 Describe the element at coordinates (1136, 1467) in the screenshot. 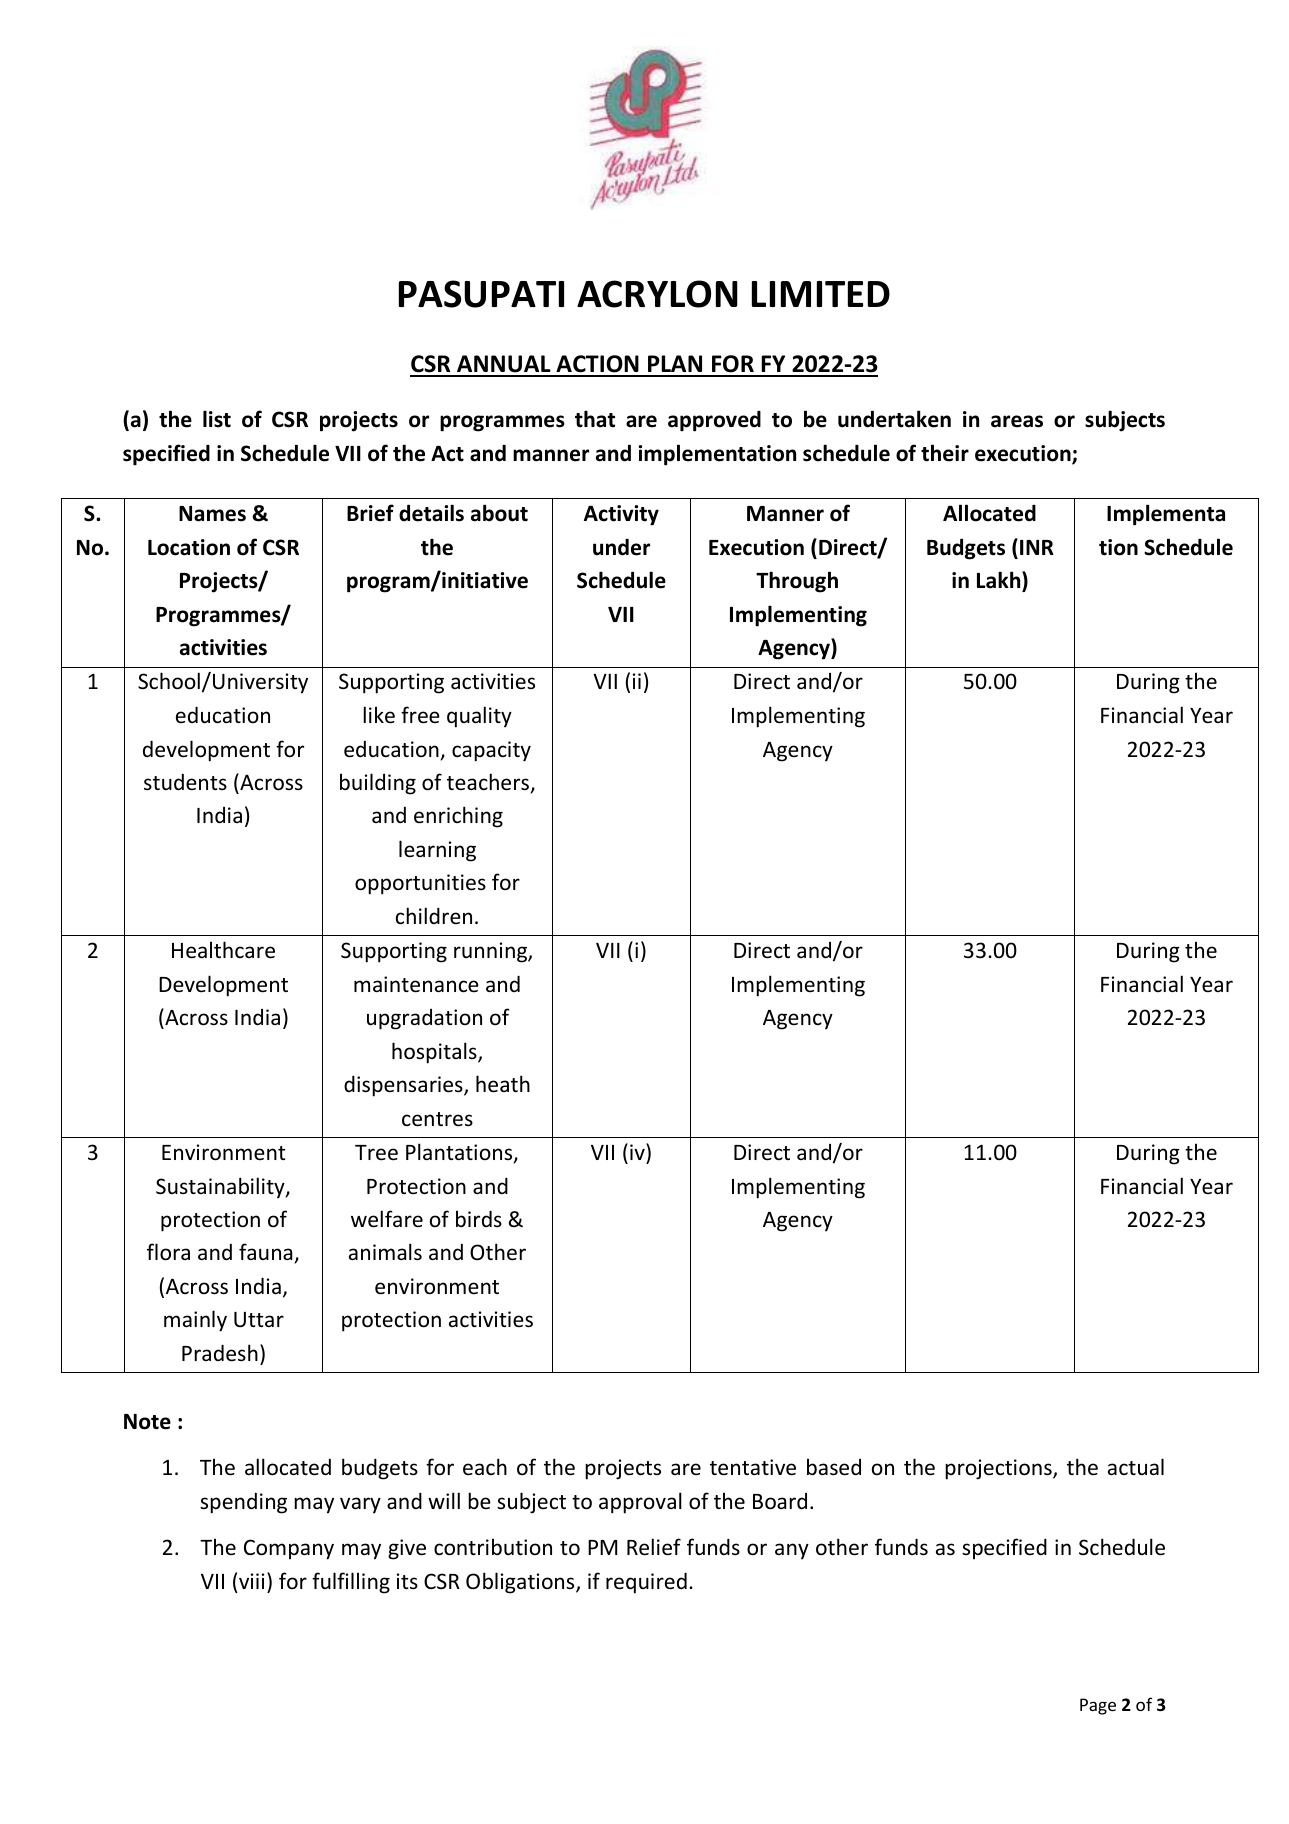

I see `actual` at that location.
